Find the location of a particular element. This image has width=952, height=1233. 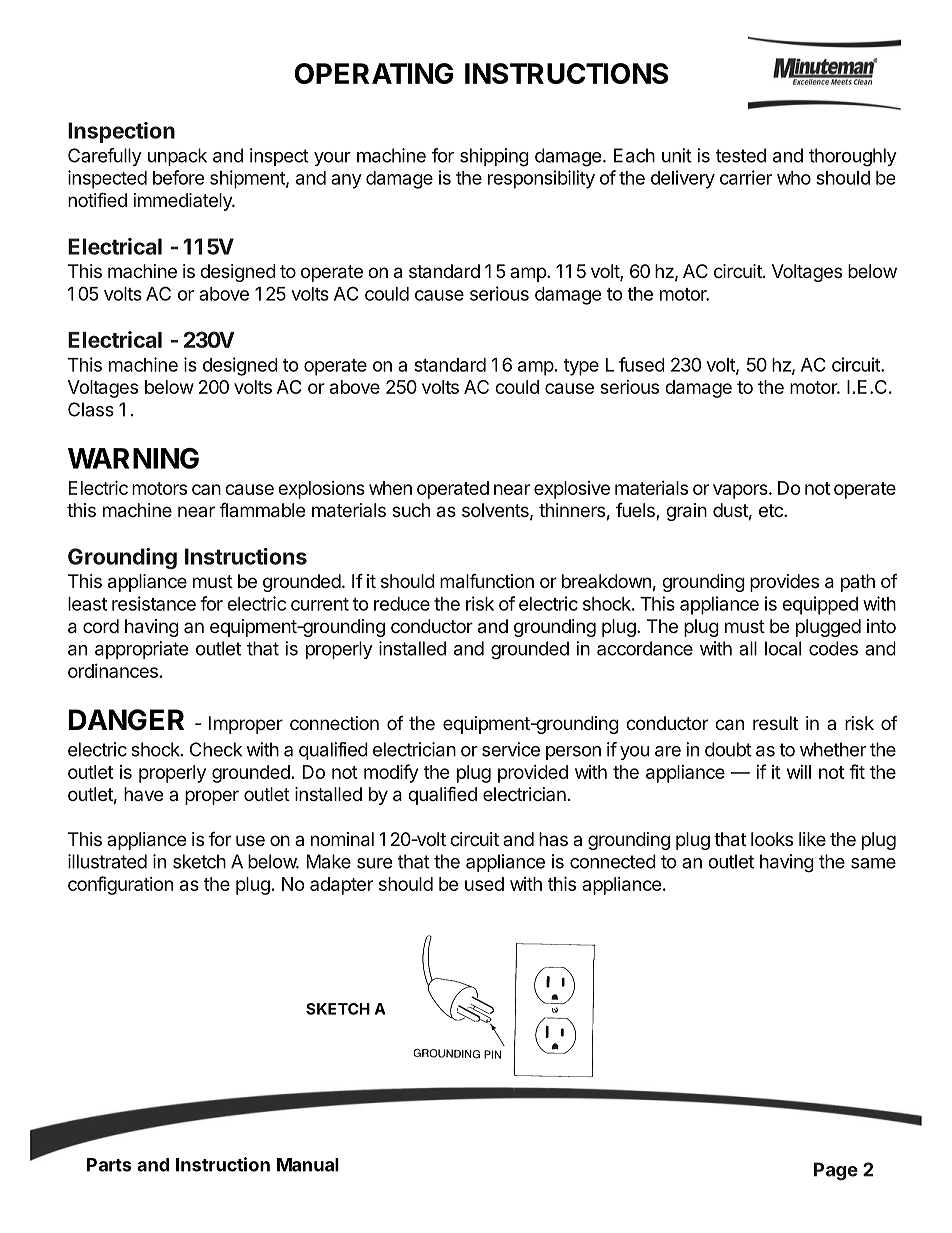

malfunction is located at coordinates (487, 581).
